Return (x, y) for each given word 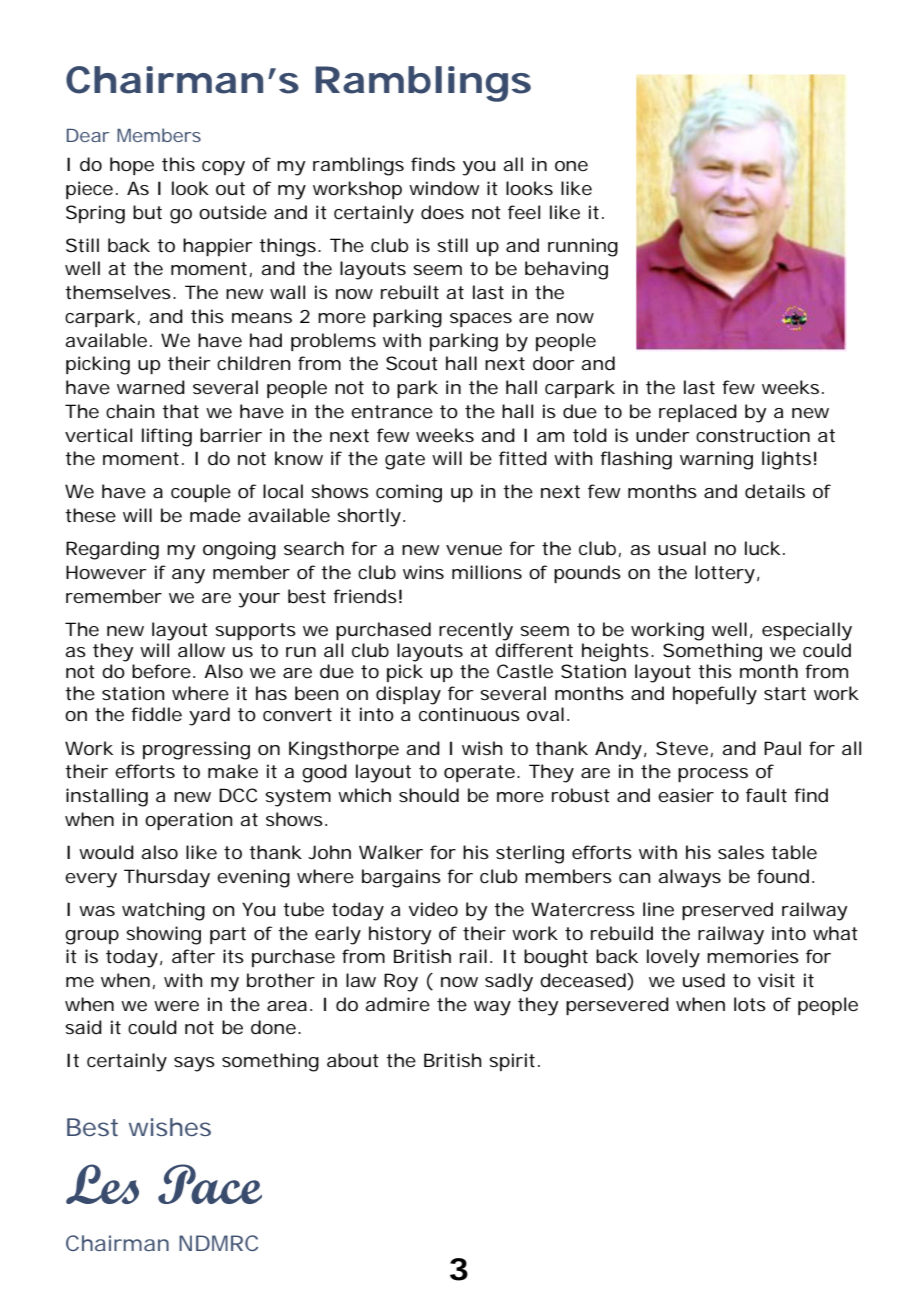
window (444, 188)
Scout (412, 363)
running (583, 247)
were (176, 1006)
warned (151, 387)
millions (487, 572)
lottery (725, 574)
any (188, 576)
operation (189, 821)
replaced (698, 413)
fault (766, 795)
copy (223, 168)
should (429, 795)
